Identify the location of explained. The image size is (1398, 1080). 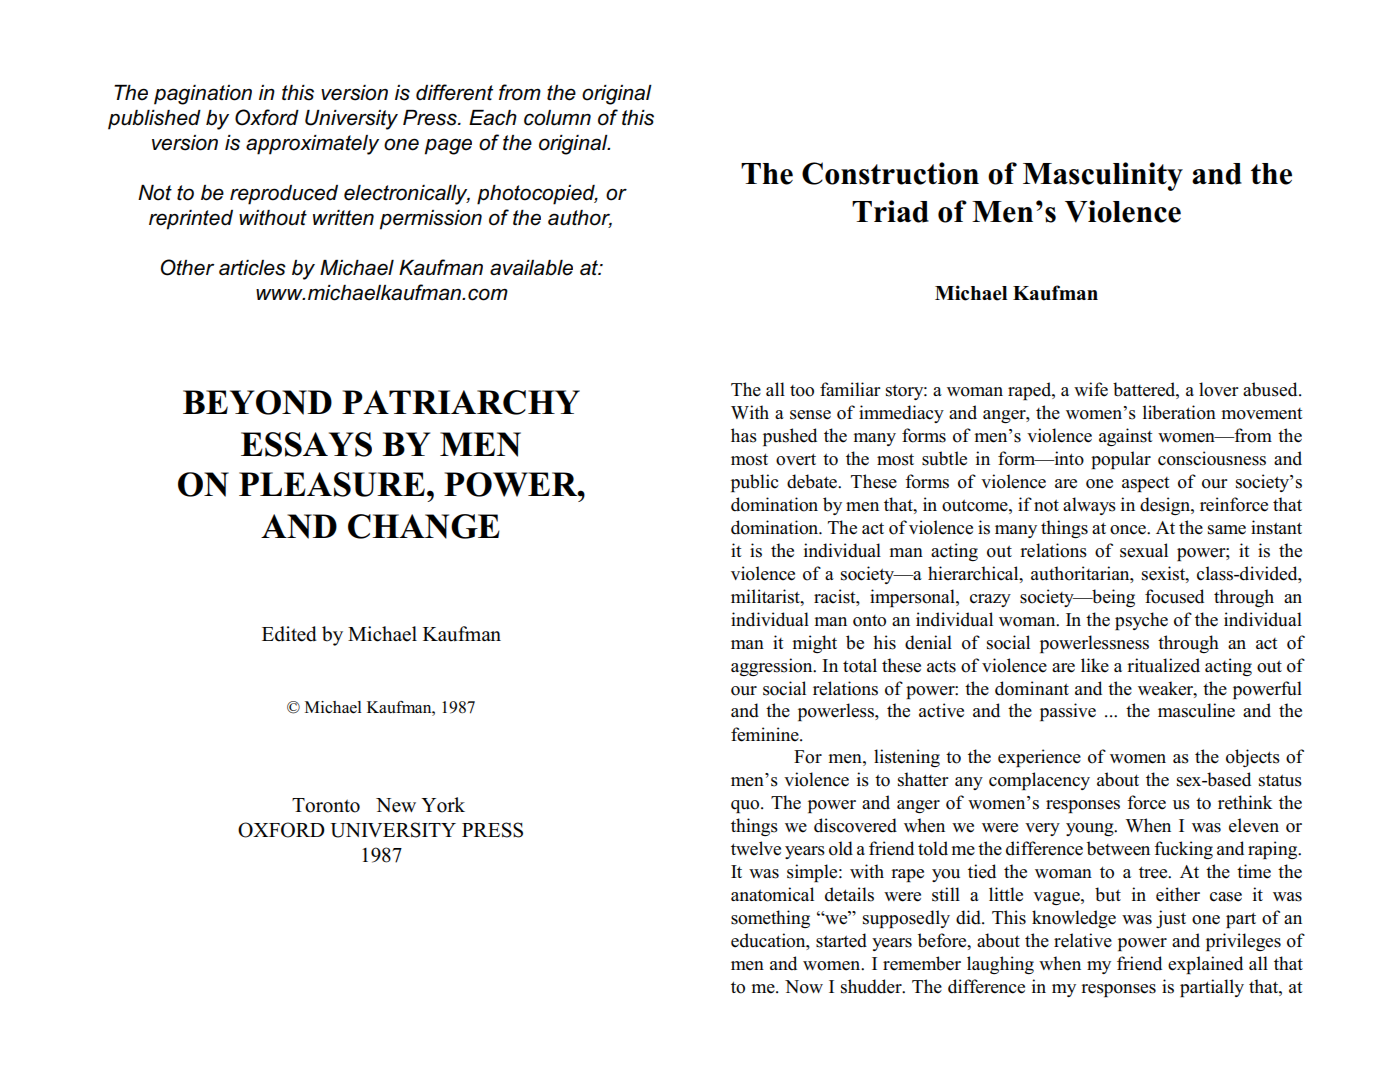
(1205, 965).
